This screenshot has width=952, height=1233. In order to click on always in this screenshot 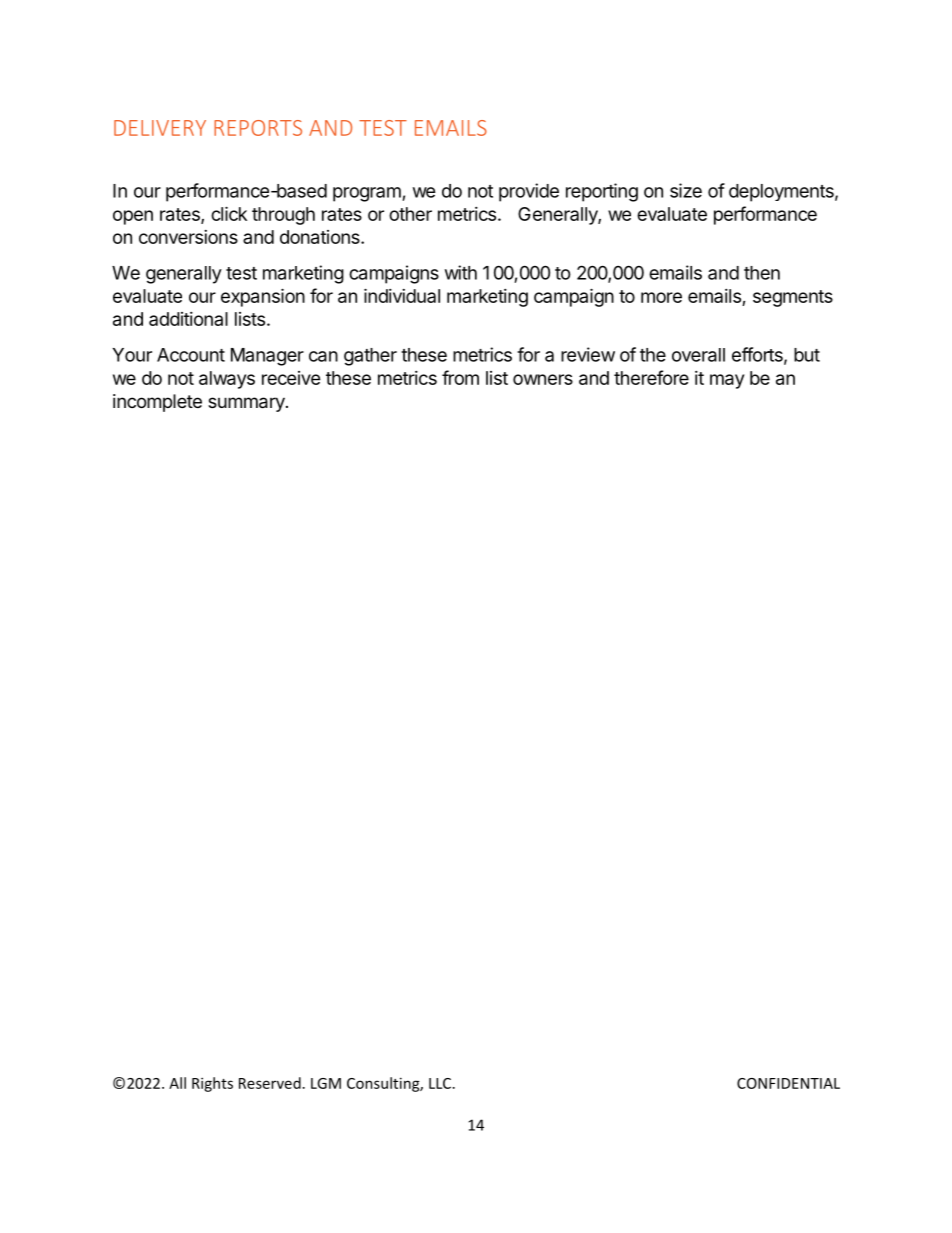, I will do `click(227, 380)`.
